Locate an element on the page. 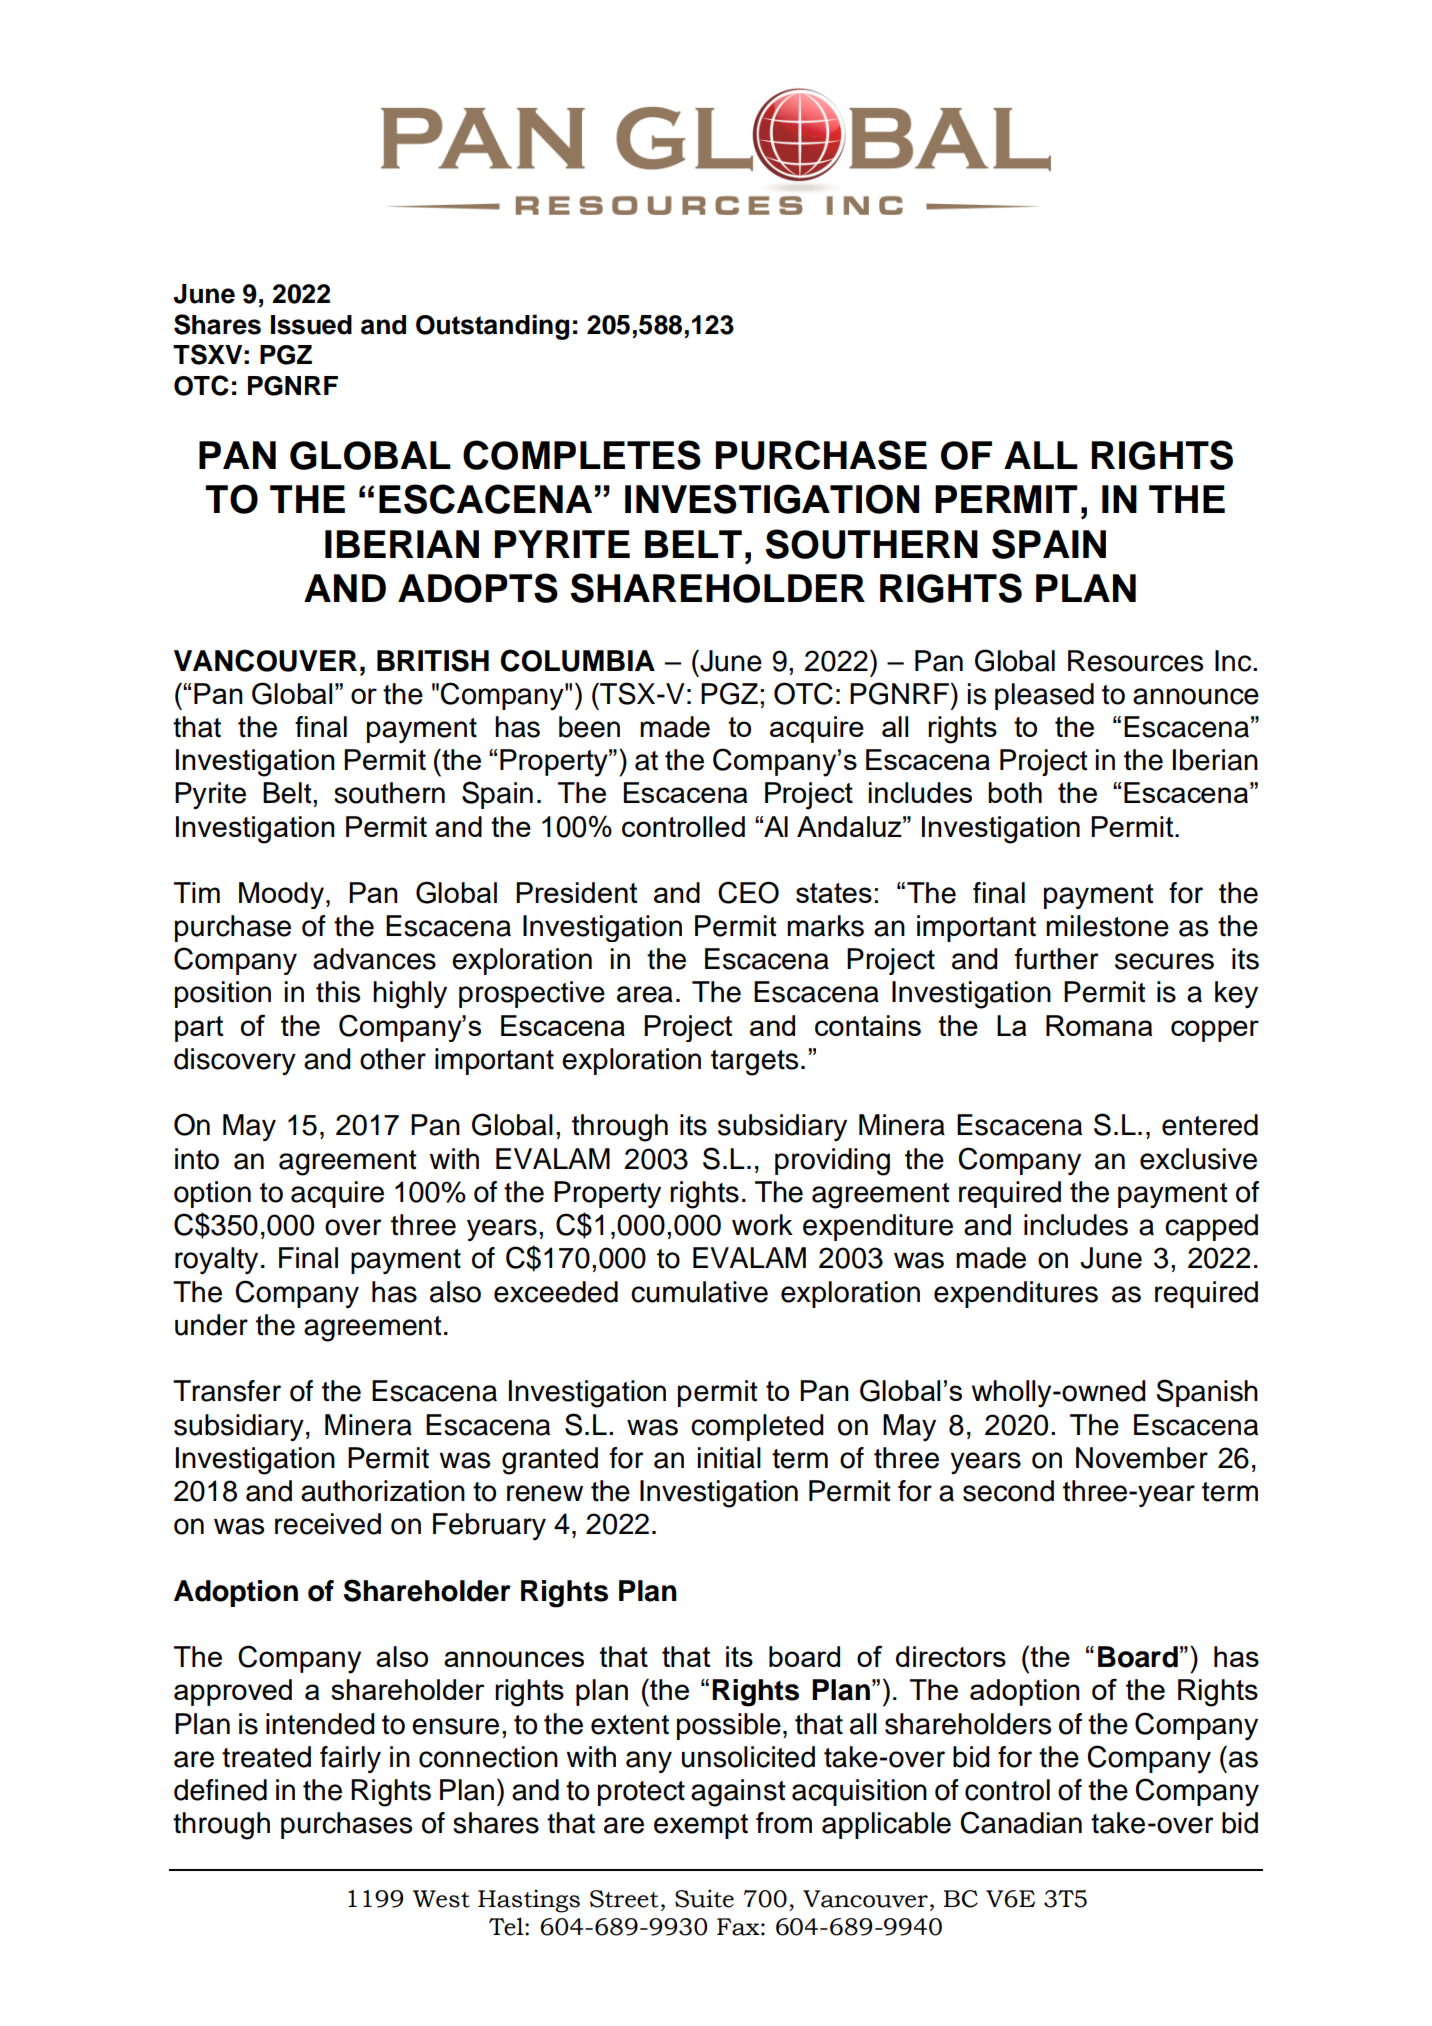 The height and width of the page is (2026, 1432). been is located at coordinates (589, 727).
